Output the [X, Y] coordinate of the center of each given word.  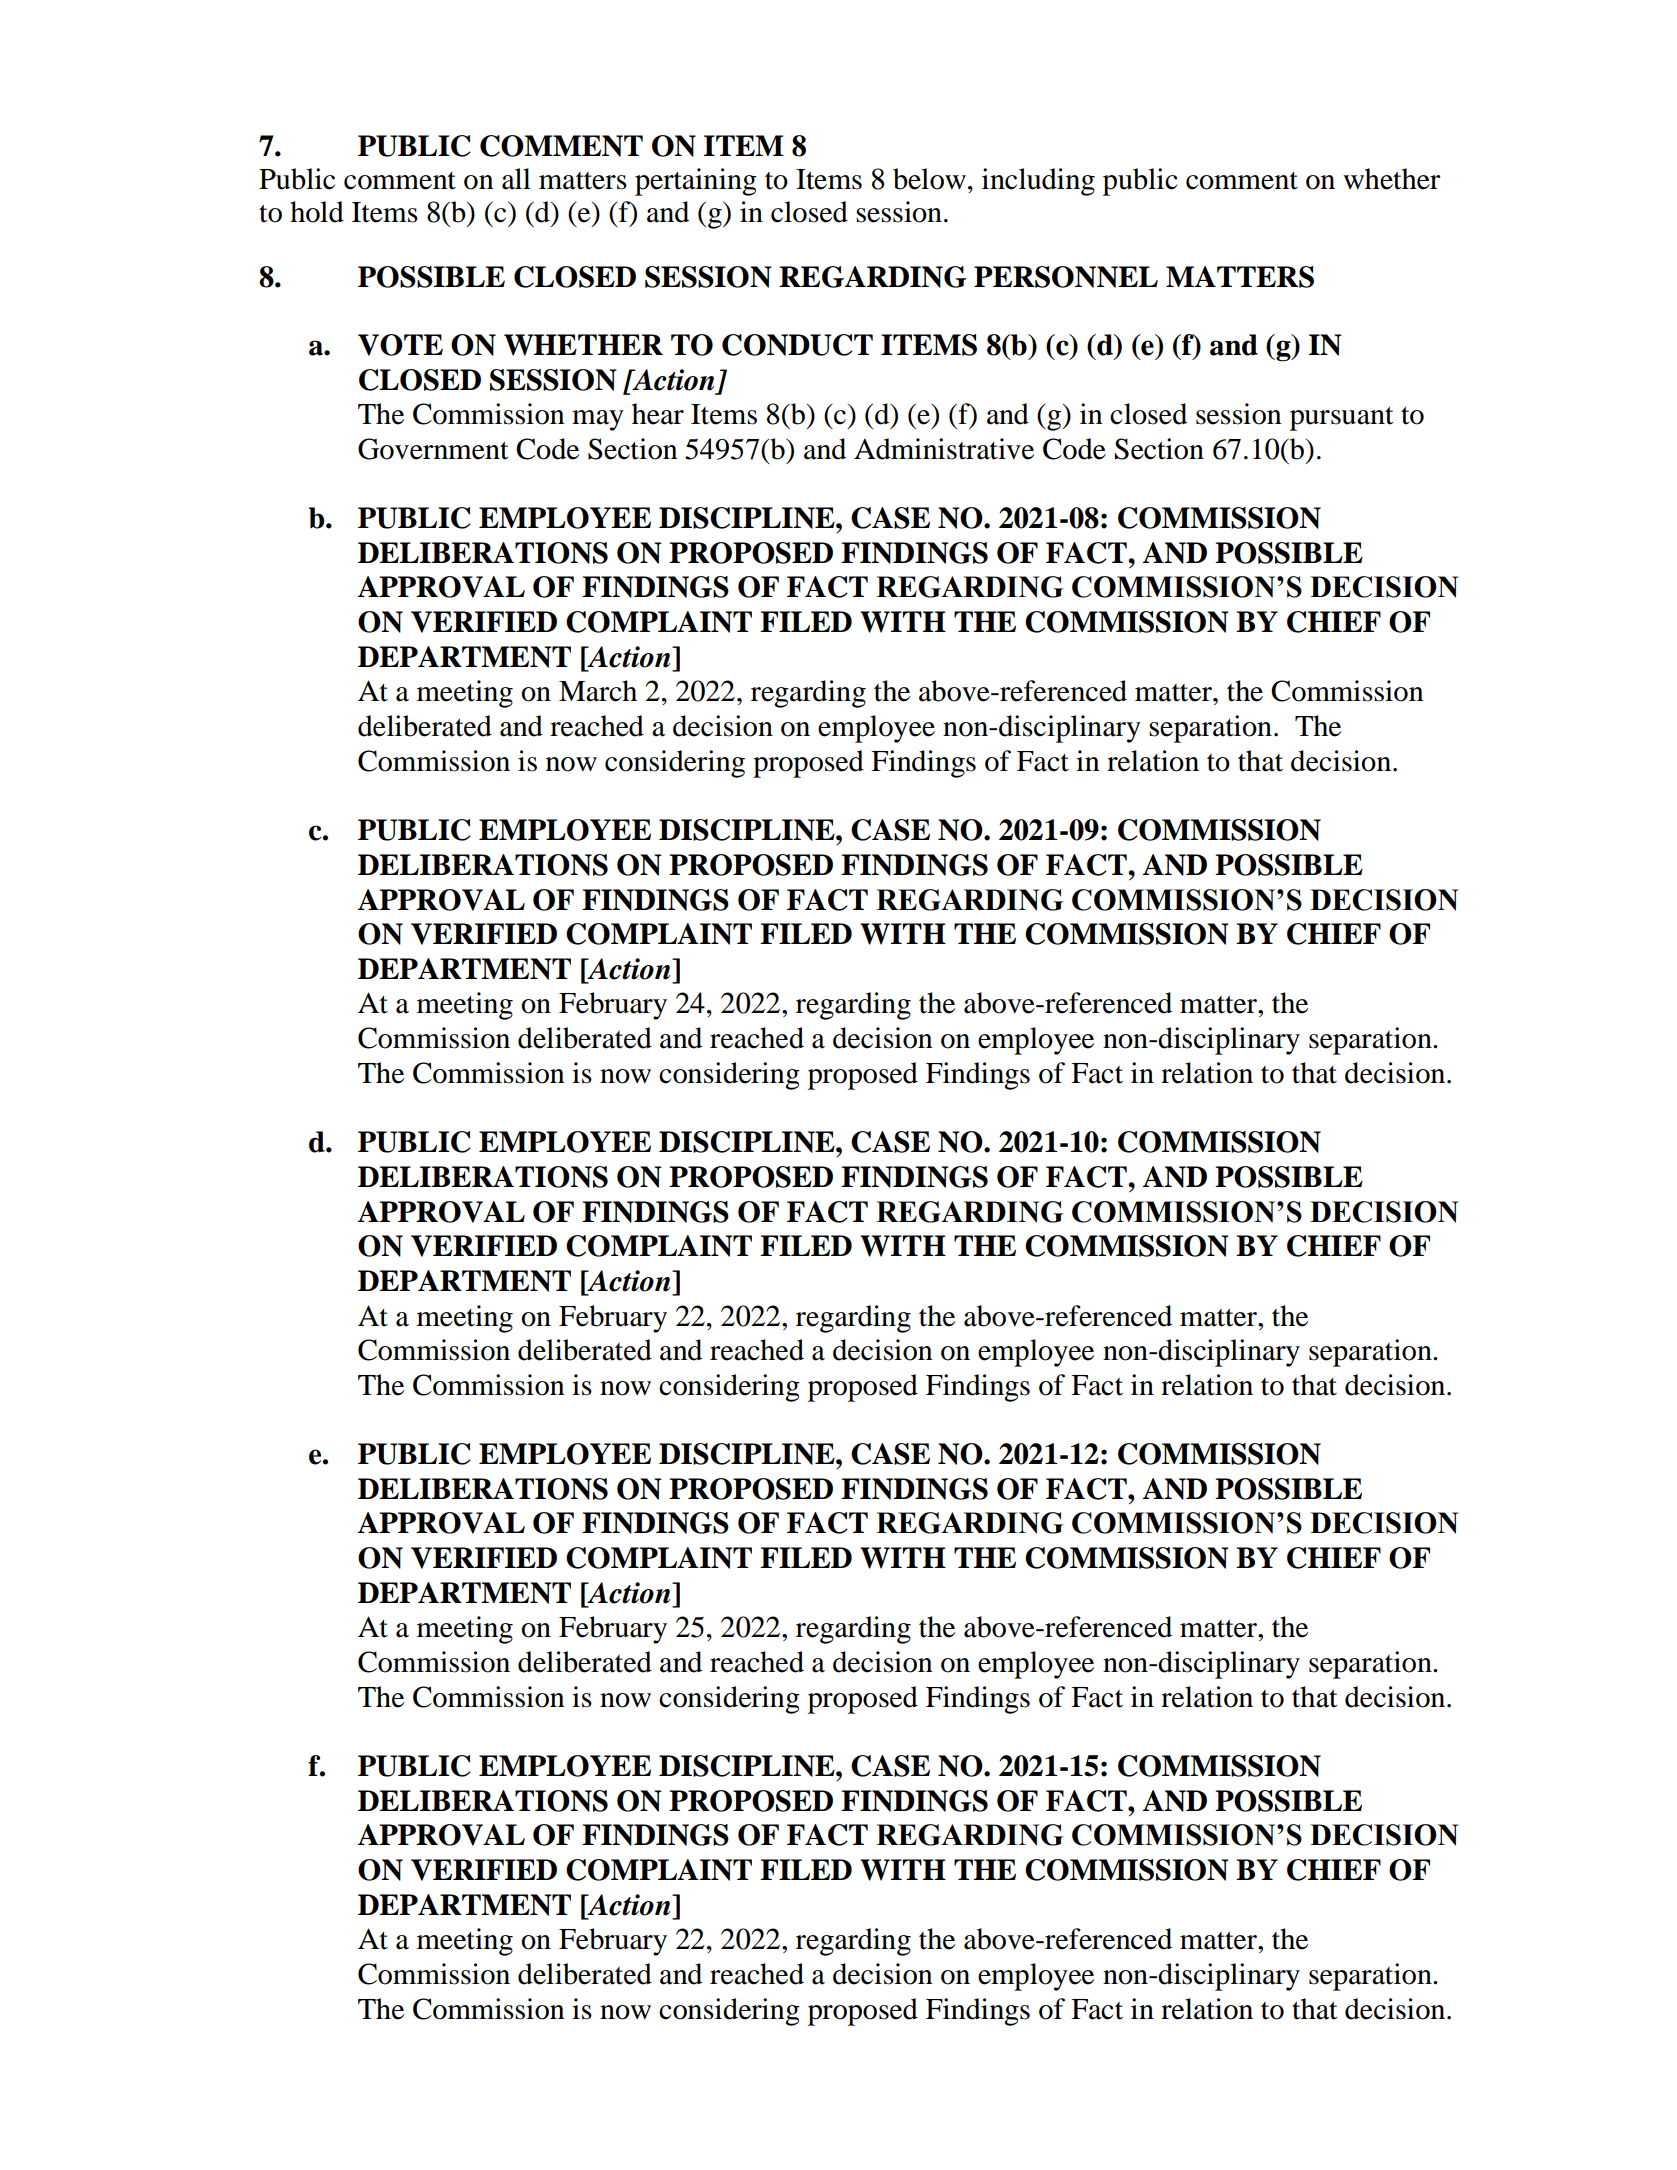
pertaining [696, 182]
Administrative [944, 449]
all [516, 179]
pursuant [1342, 419]
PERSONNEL [1066, 277]
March [598, 691]
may [598, 420]
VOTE [400, 345]
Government [433, 449]
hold [317, 212]
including [1038, 182]
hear [658, 414]
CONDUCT [797, 345]
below [929, 179]
